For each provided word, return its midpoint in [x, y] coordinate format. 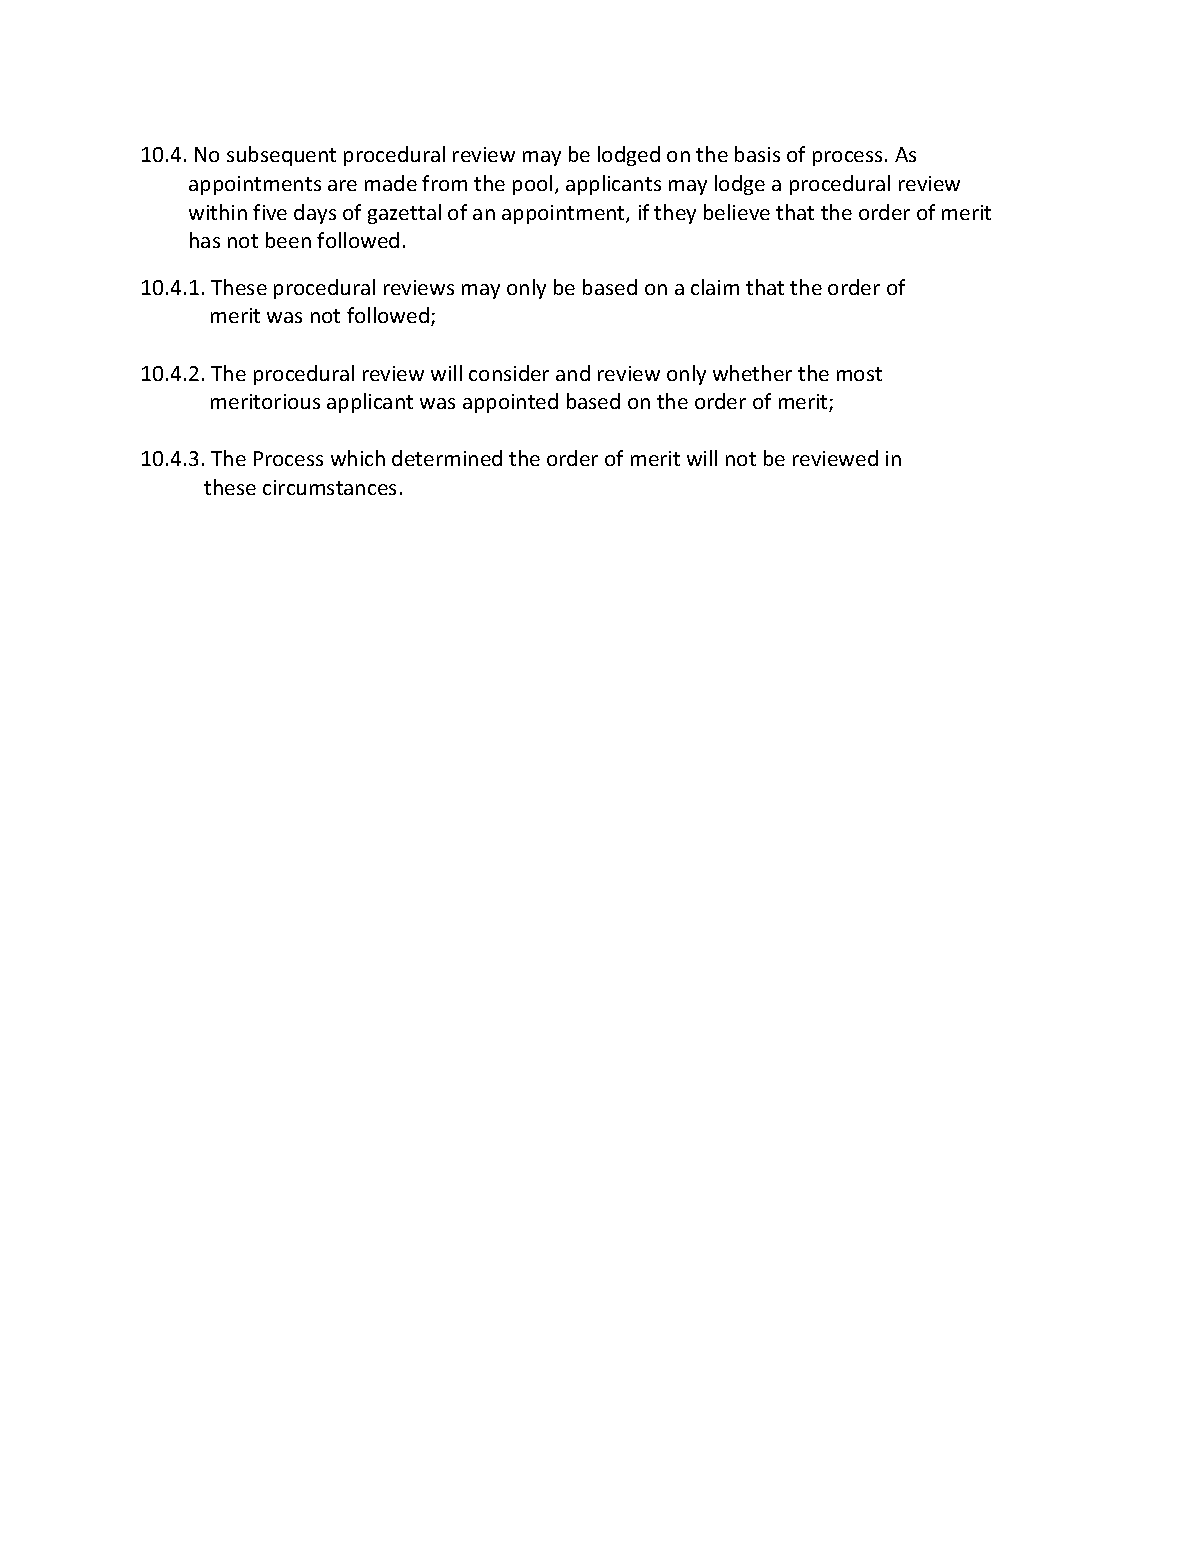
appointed [510, 403]
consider [509, 373]
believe [737, 212]
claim [715, 287]
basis [757, 154]
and [573, 373]
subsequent [281, 156]
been [288, 240]
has [205, 240]
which [358, 458]
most [859, 374]
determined [447, 458]
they [675, 214]
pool [532, 185]
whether [752, 373]
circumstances [329, 487]
